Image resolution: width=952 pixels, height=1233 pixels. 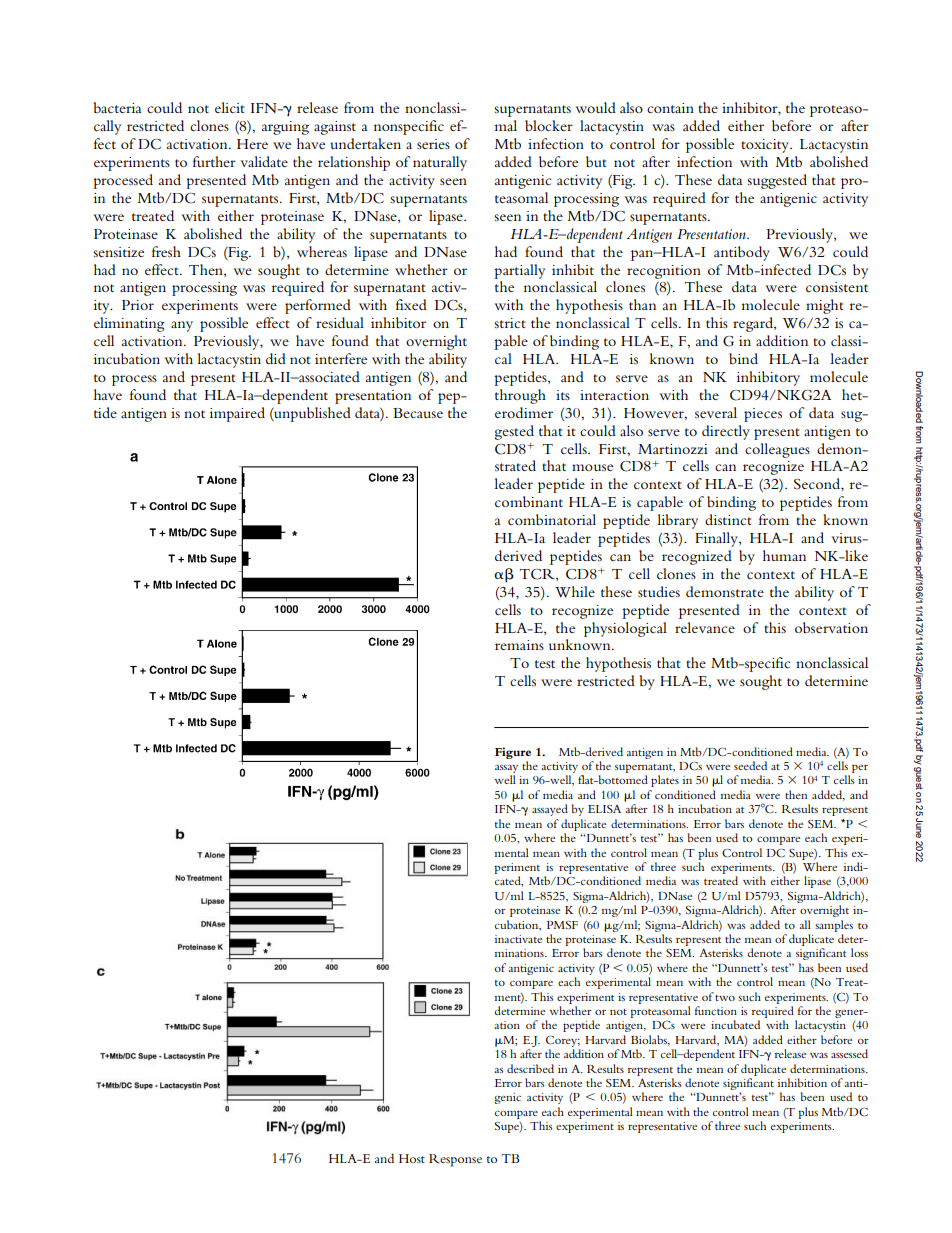 I want to click on Host, so click(x=412, y=1158).
